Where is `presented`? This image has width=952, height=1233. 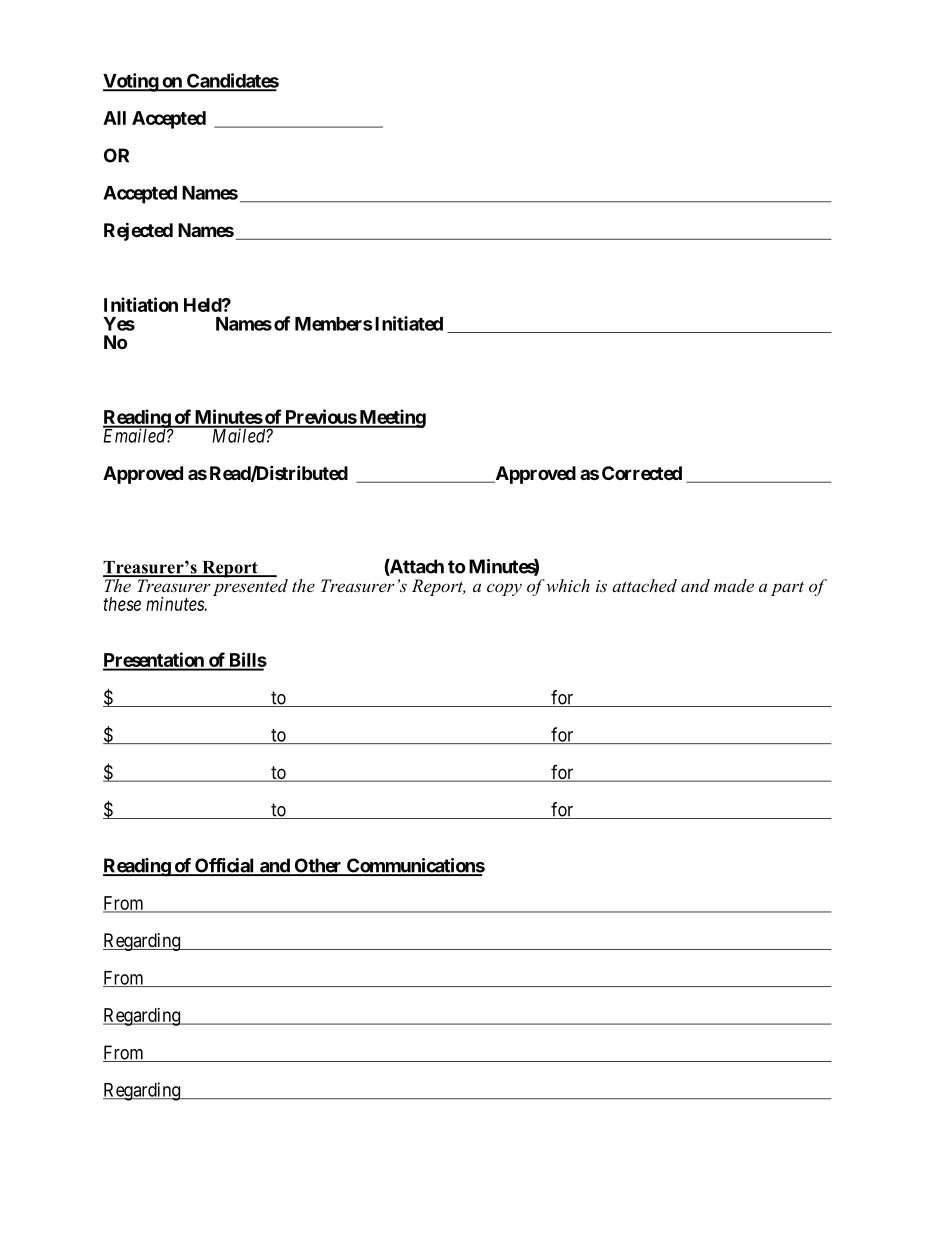
presented is located at coordinates (249, 586).
